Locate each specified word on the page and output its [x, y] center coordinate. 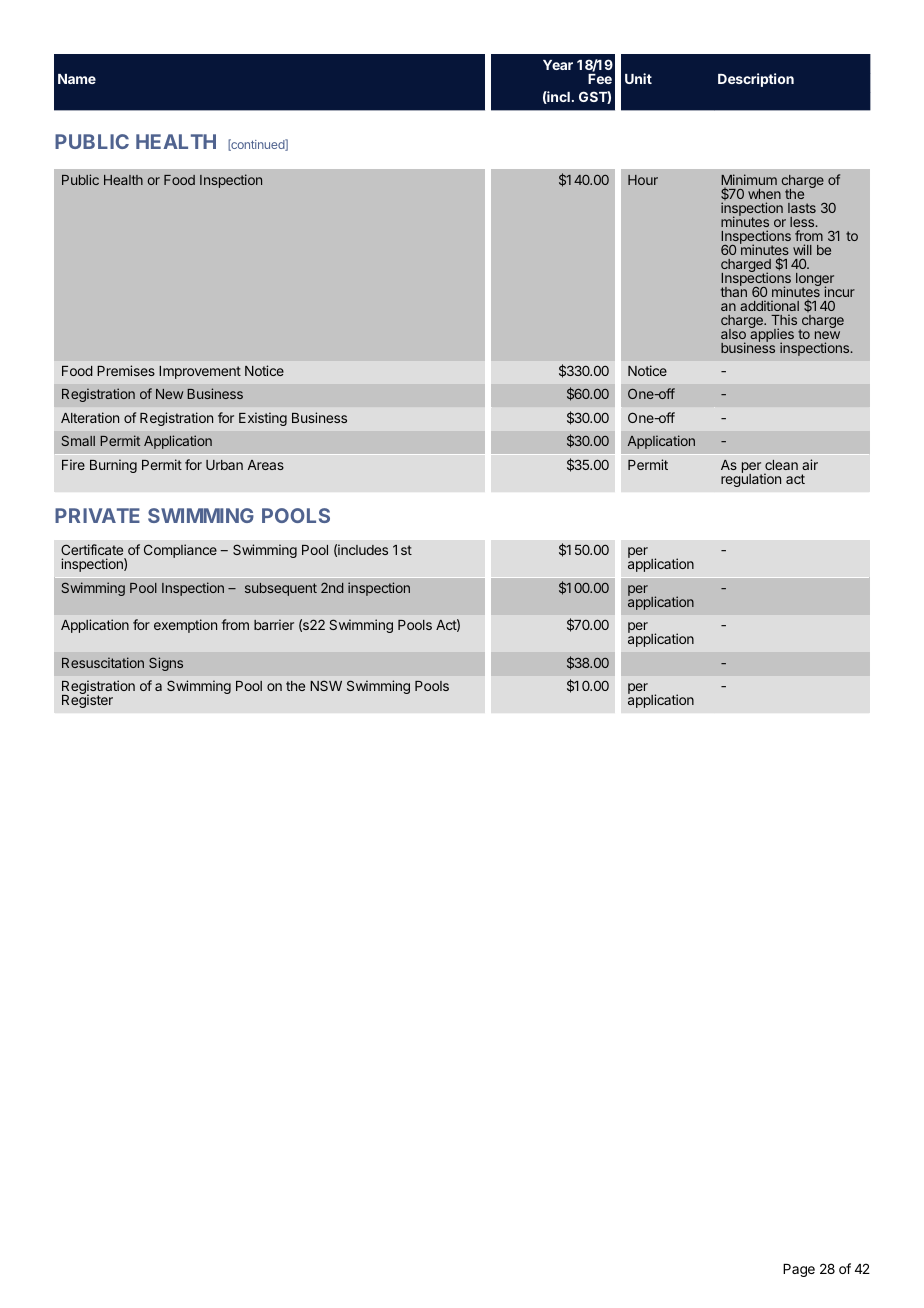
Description [756, 80]
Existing [263, 419]
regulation [751, 479]
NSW [326, 685]
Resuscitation [103, 662]
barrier [274, 624]
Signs [166, 664]
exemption [185, 626]
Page [799, 1270]
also [733, 334]
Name [77, 79]
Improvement [200, 372]
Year [558, 65]
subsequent [281, 589]
